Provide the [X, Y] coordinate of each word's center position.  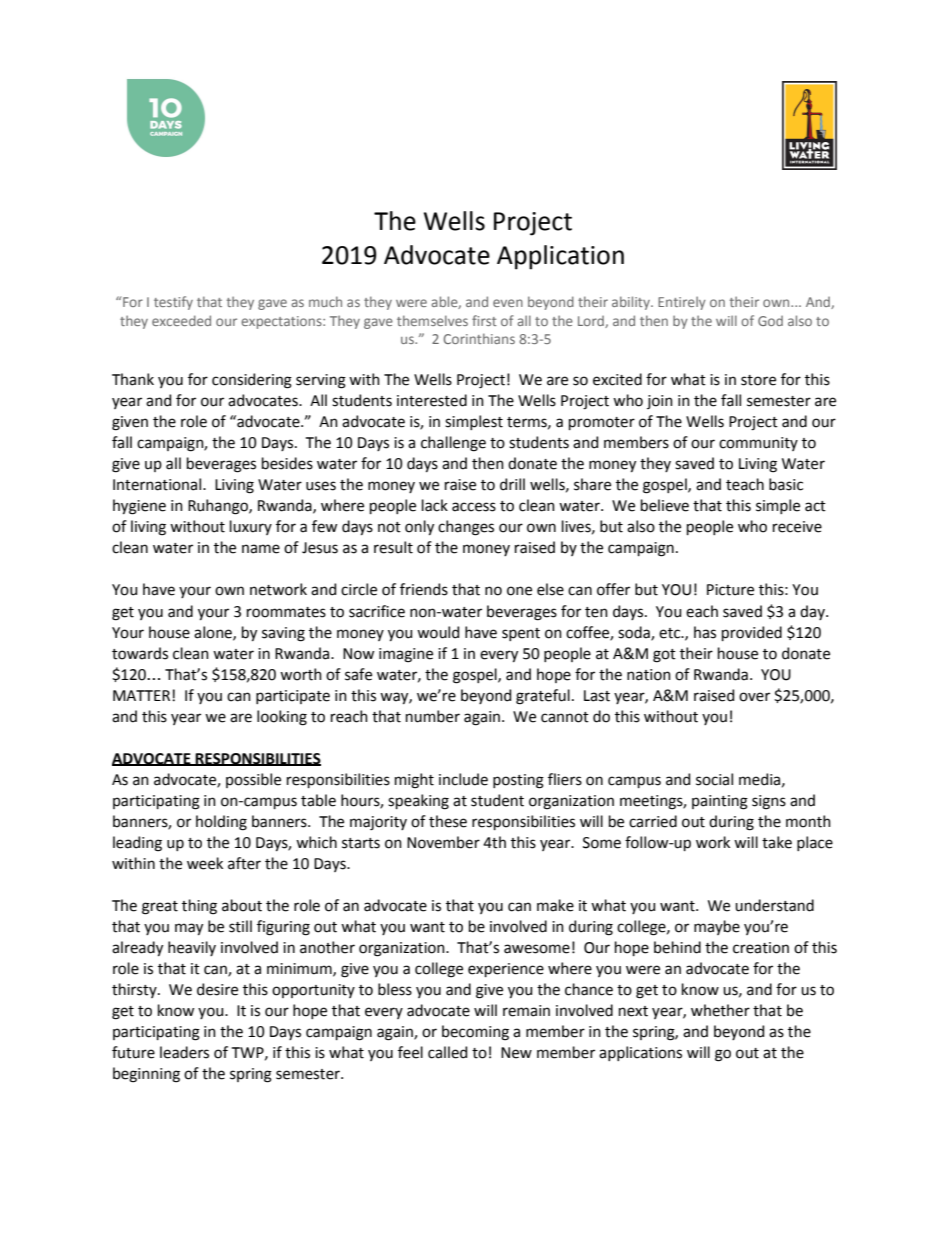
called [447, 1052]
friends [424, 589]
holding [221, 823]
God [770, 321]
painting [720, 802]
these [448, 821]
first [484, 320]
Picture [730, 590]
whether [720, 1010]
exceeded [181, 320]
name [261, 549]
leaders [184, 1052]
